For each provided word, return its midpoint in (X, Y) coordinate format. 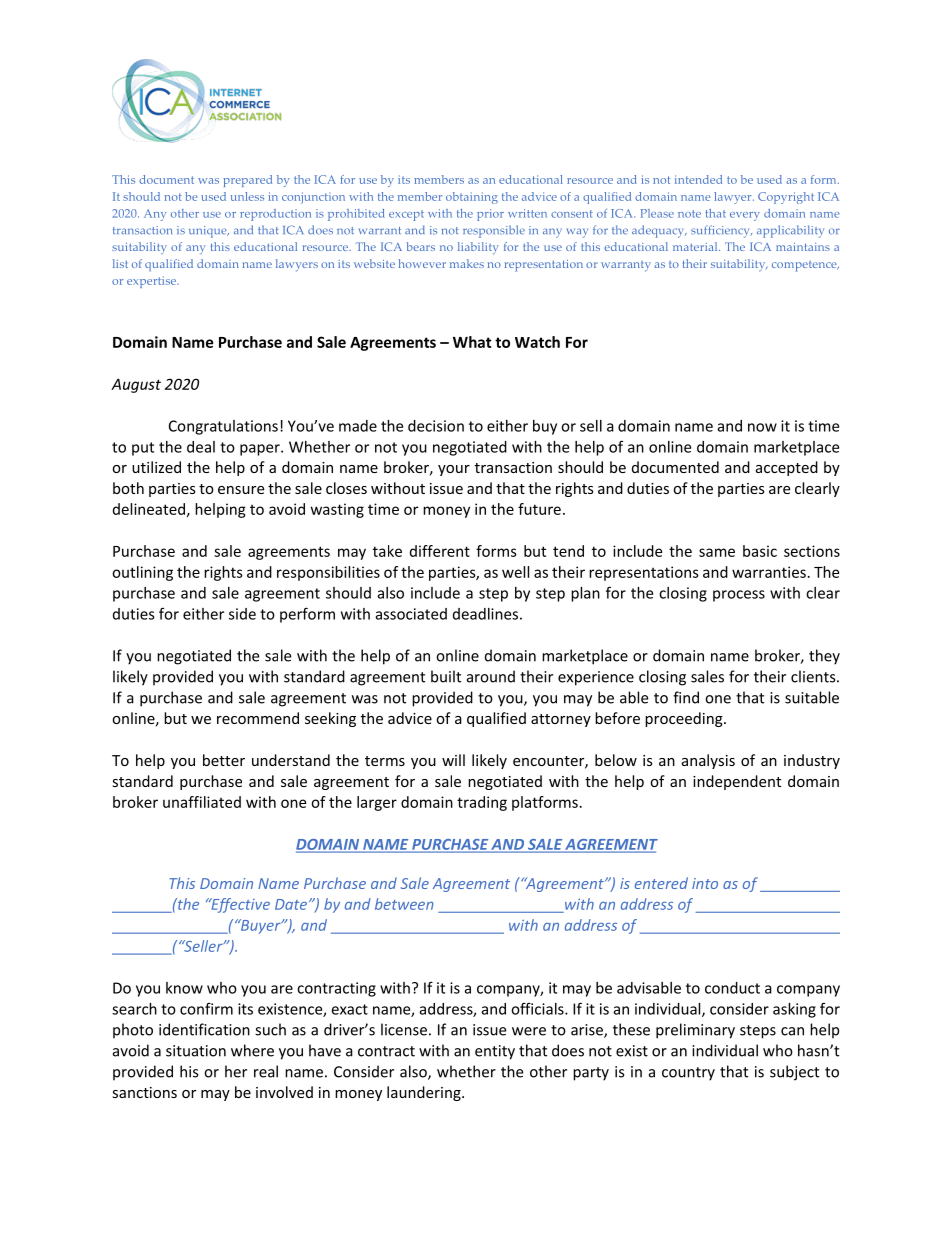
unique (209, 232)
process (739, 596)
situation (196, 1051)
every (745, 216)
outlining (142, 573)
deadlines (485, 614)
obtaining (472, 198)
